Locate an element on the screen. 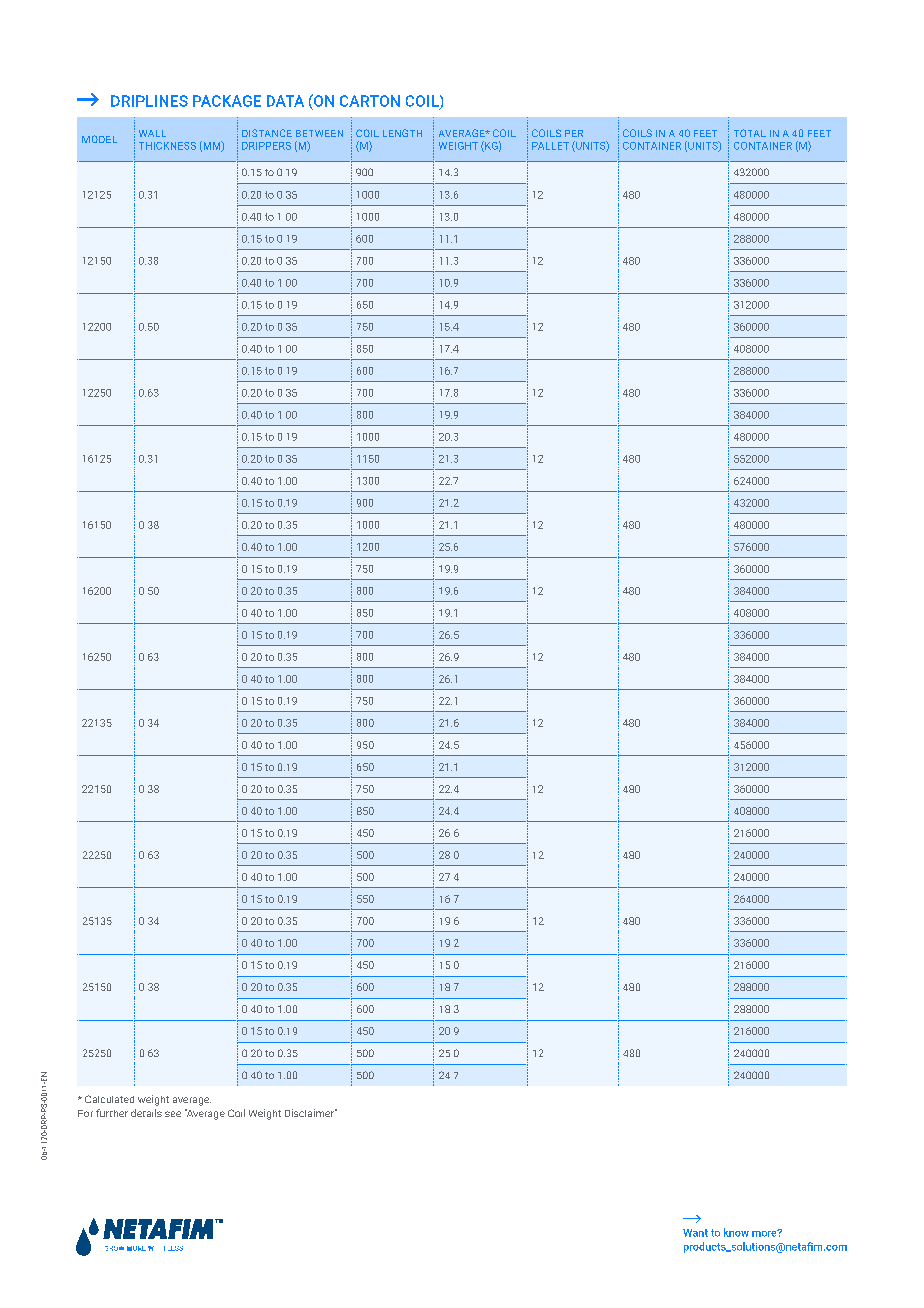 Image resolution: width=924 pixels, height=1308 pixels. TOTAL is located at coordinates (750, 133).
